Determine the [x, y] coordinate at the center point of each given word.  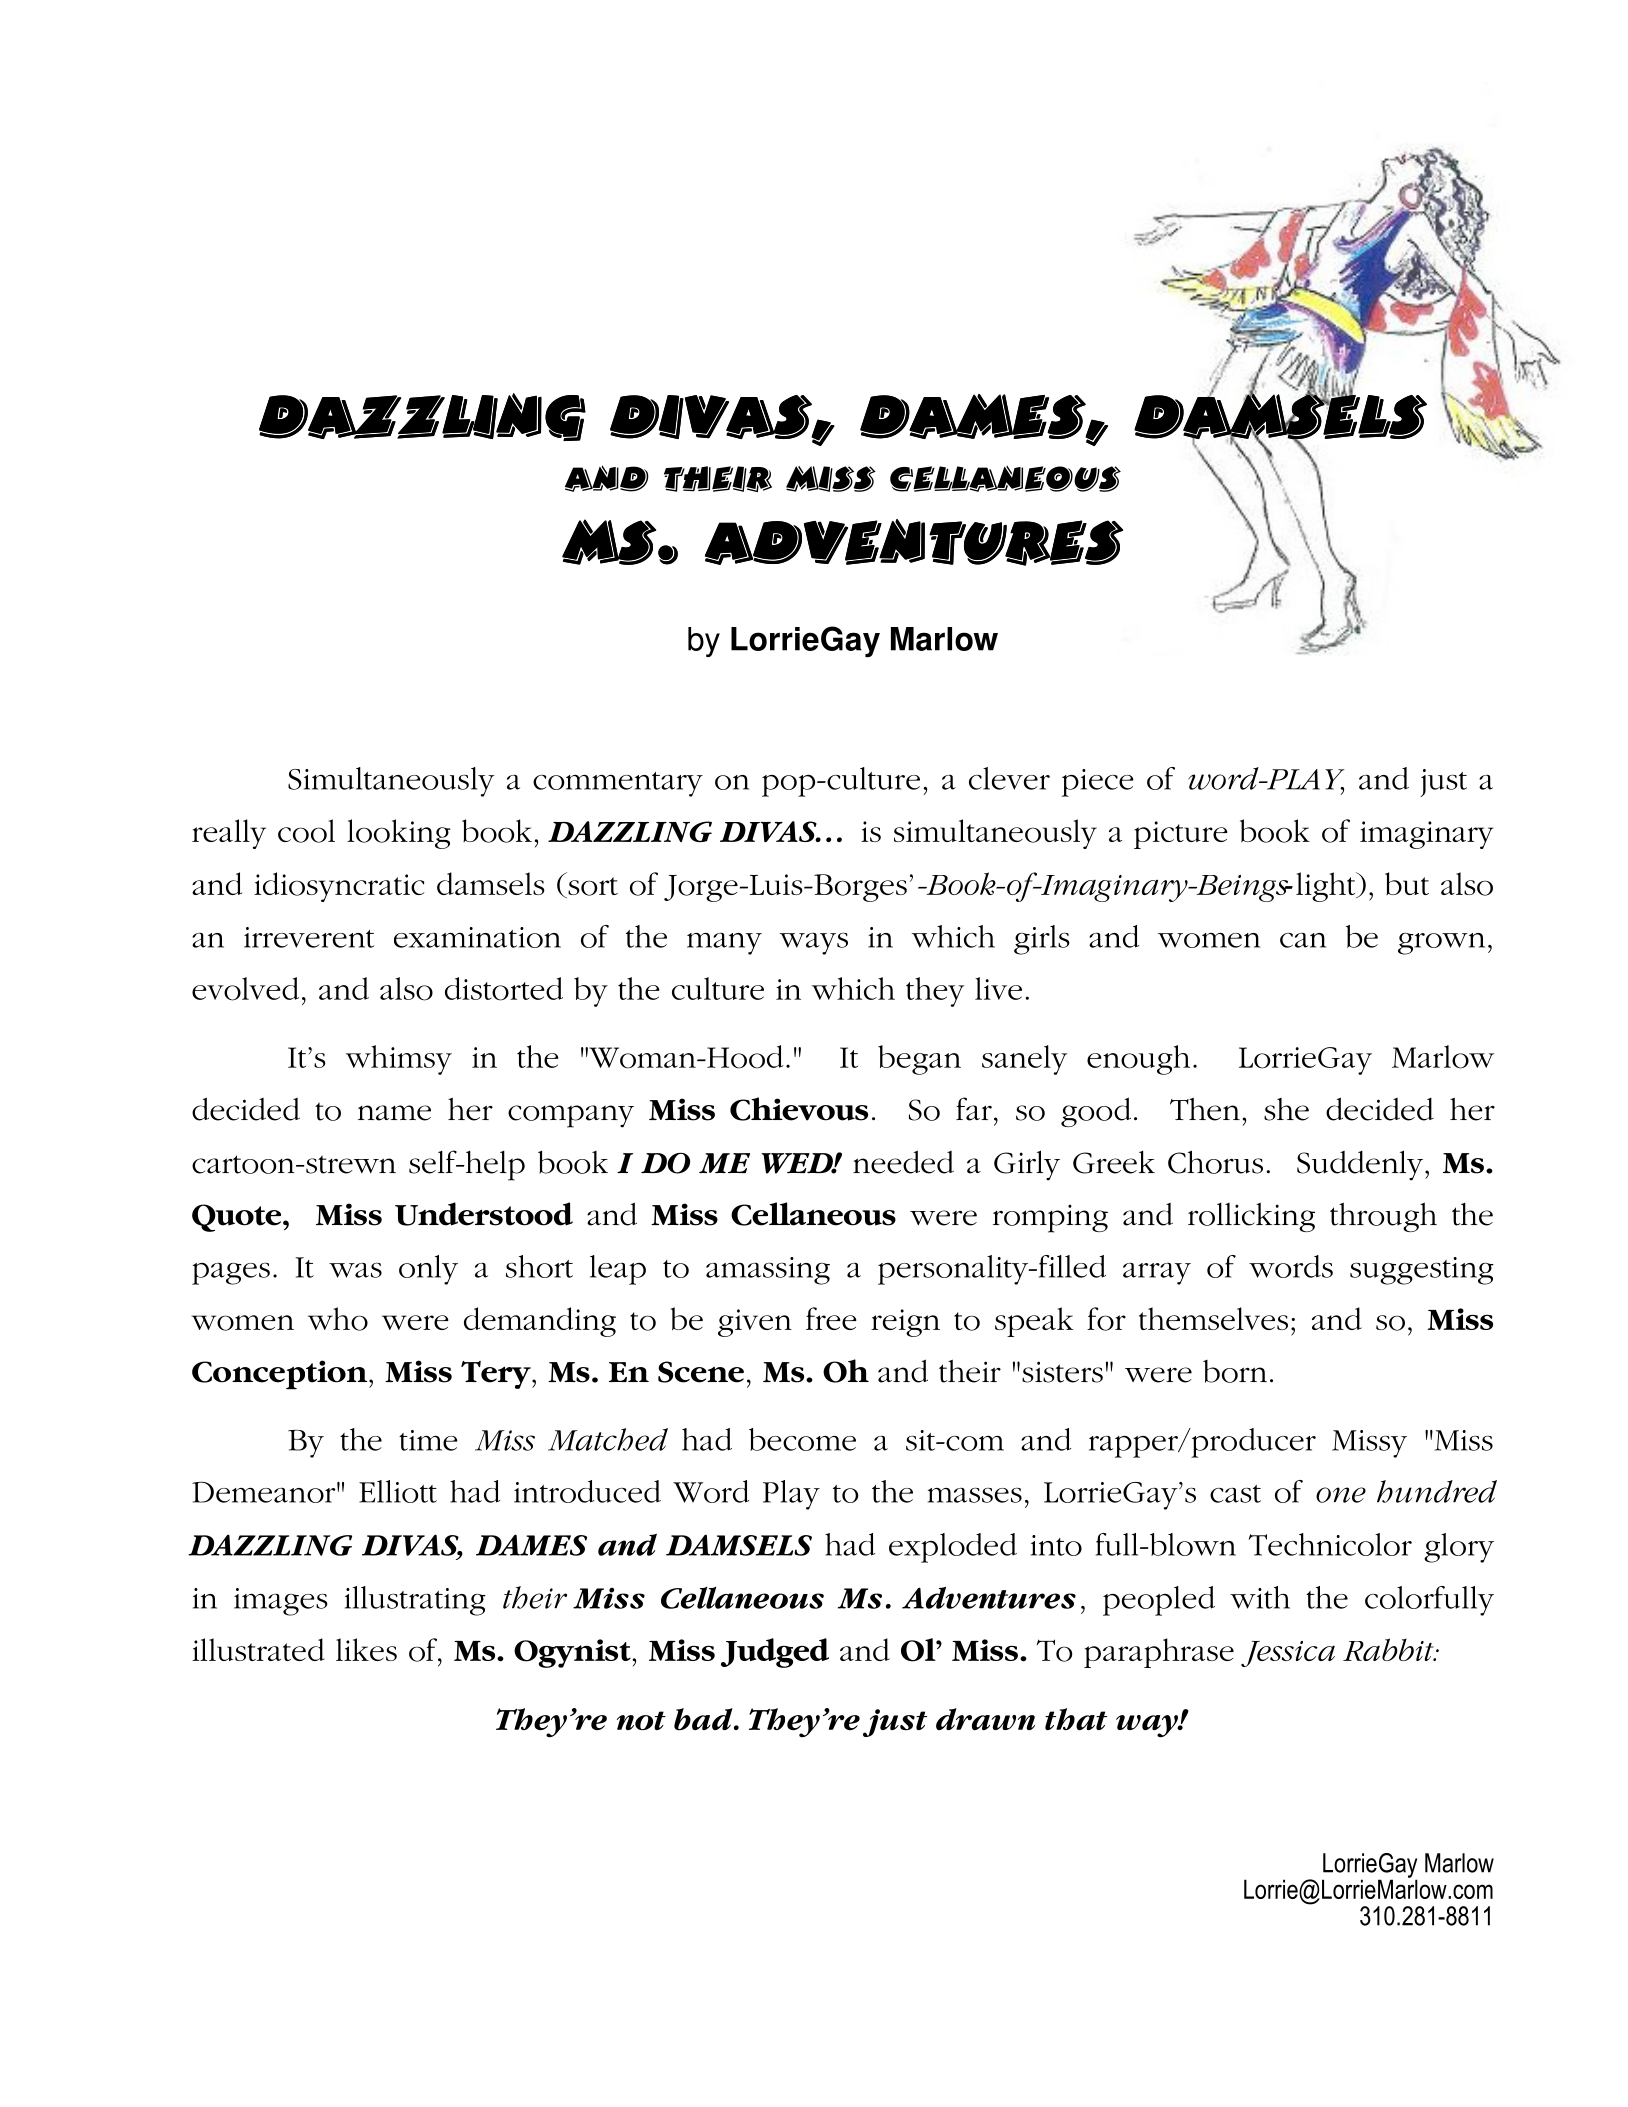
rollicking [1251, 1217]
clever [1009, 778]
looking [399, 834]
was [355, 1270]
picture [1181, 835]
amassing [768, 1271]
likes [366, 1649]
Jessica [1288, 1654]
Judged [775, 1653]
